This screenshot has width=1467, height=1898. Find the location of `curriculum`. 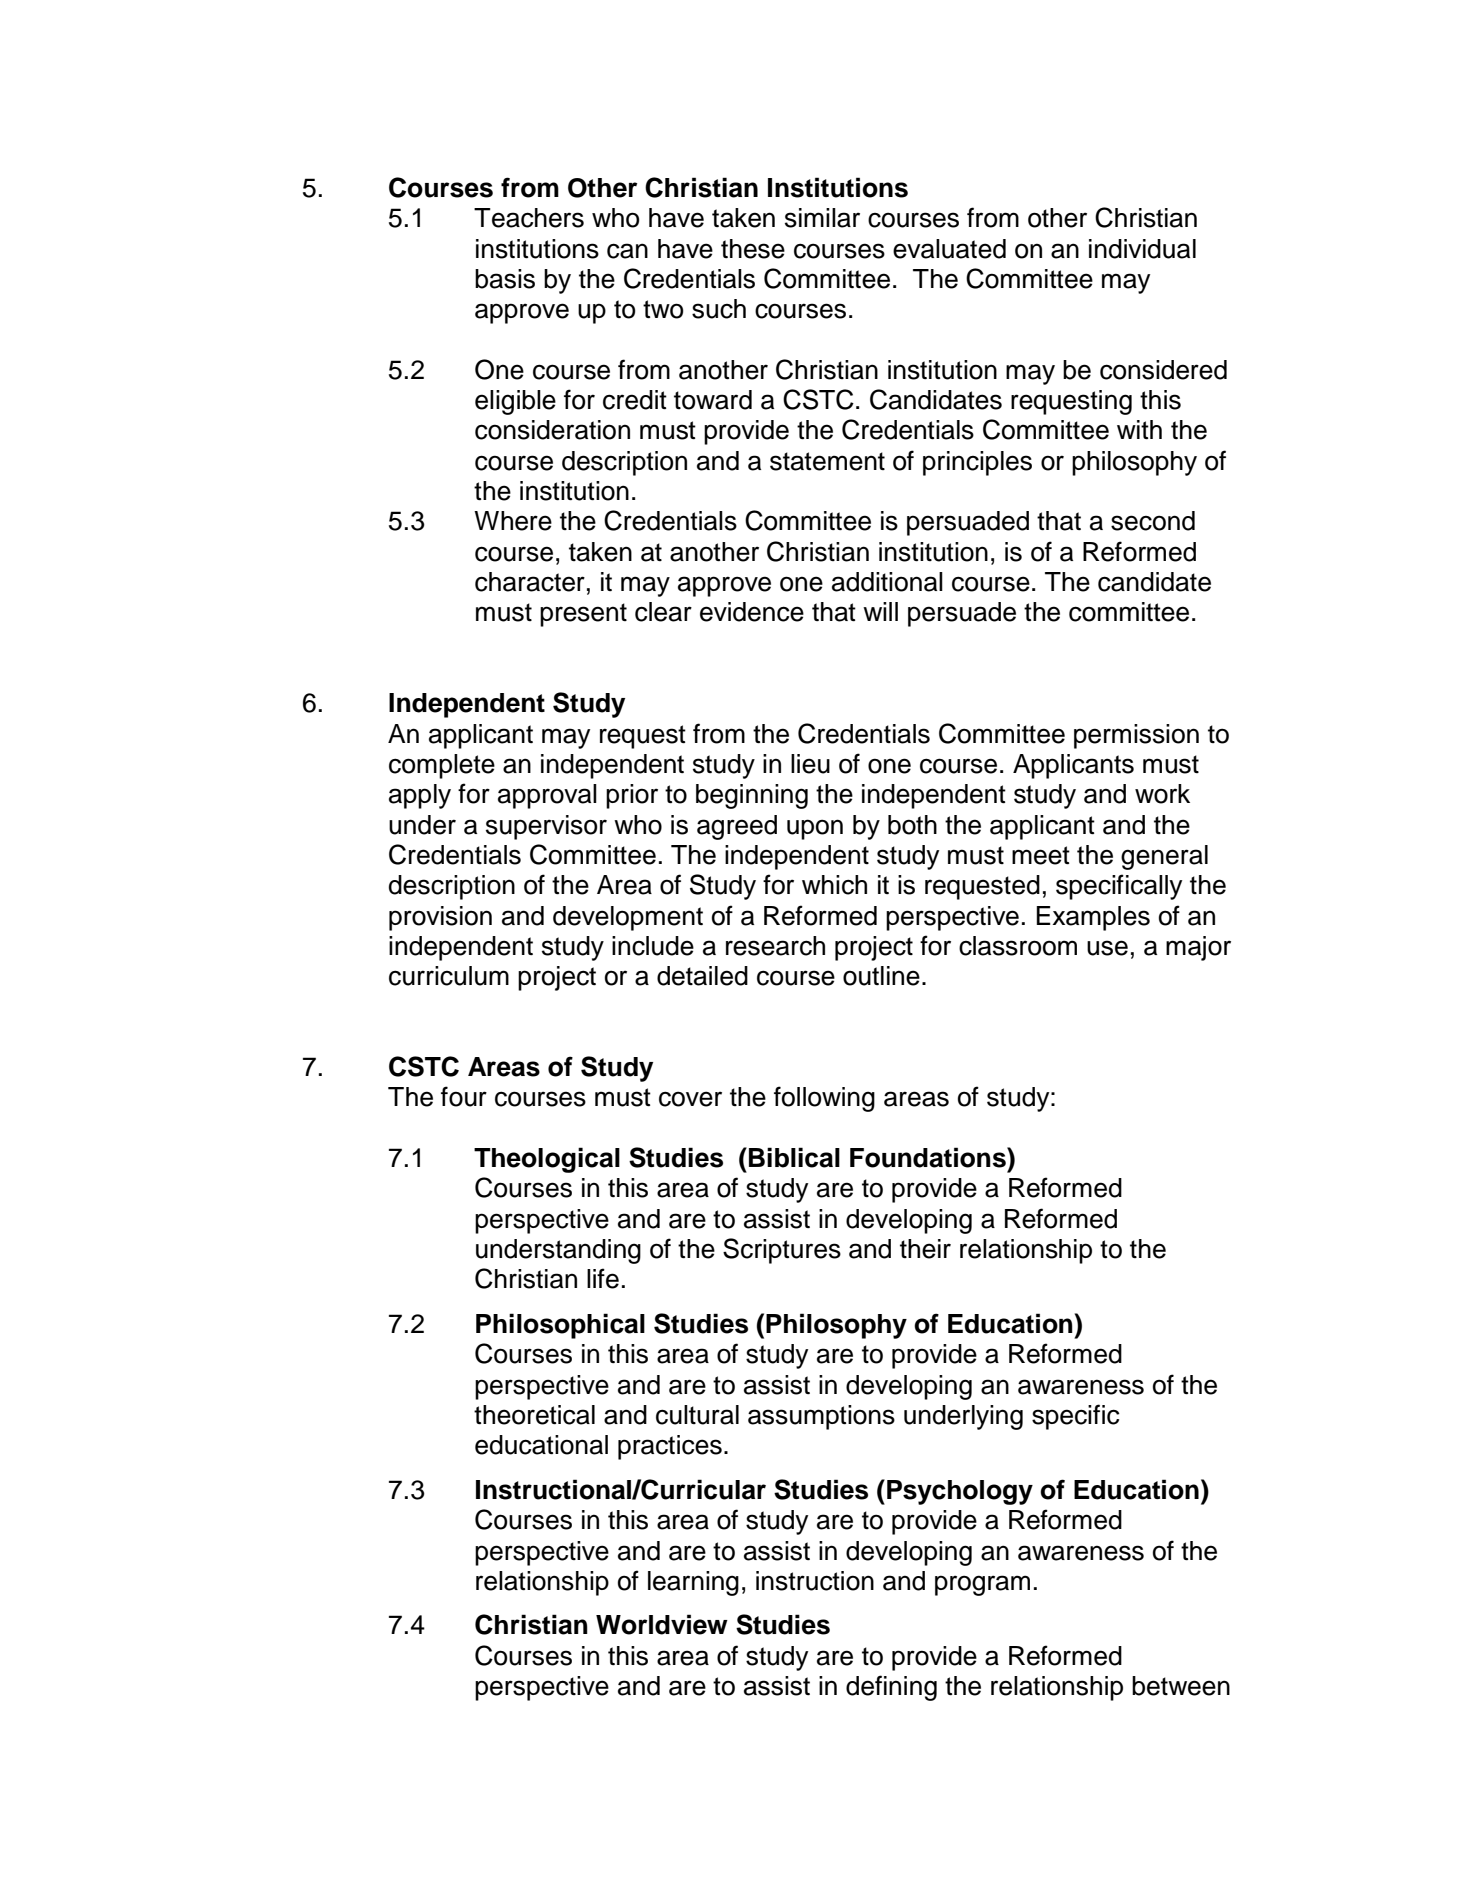

curriculum is located at coordinates (449, 976).
